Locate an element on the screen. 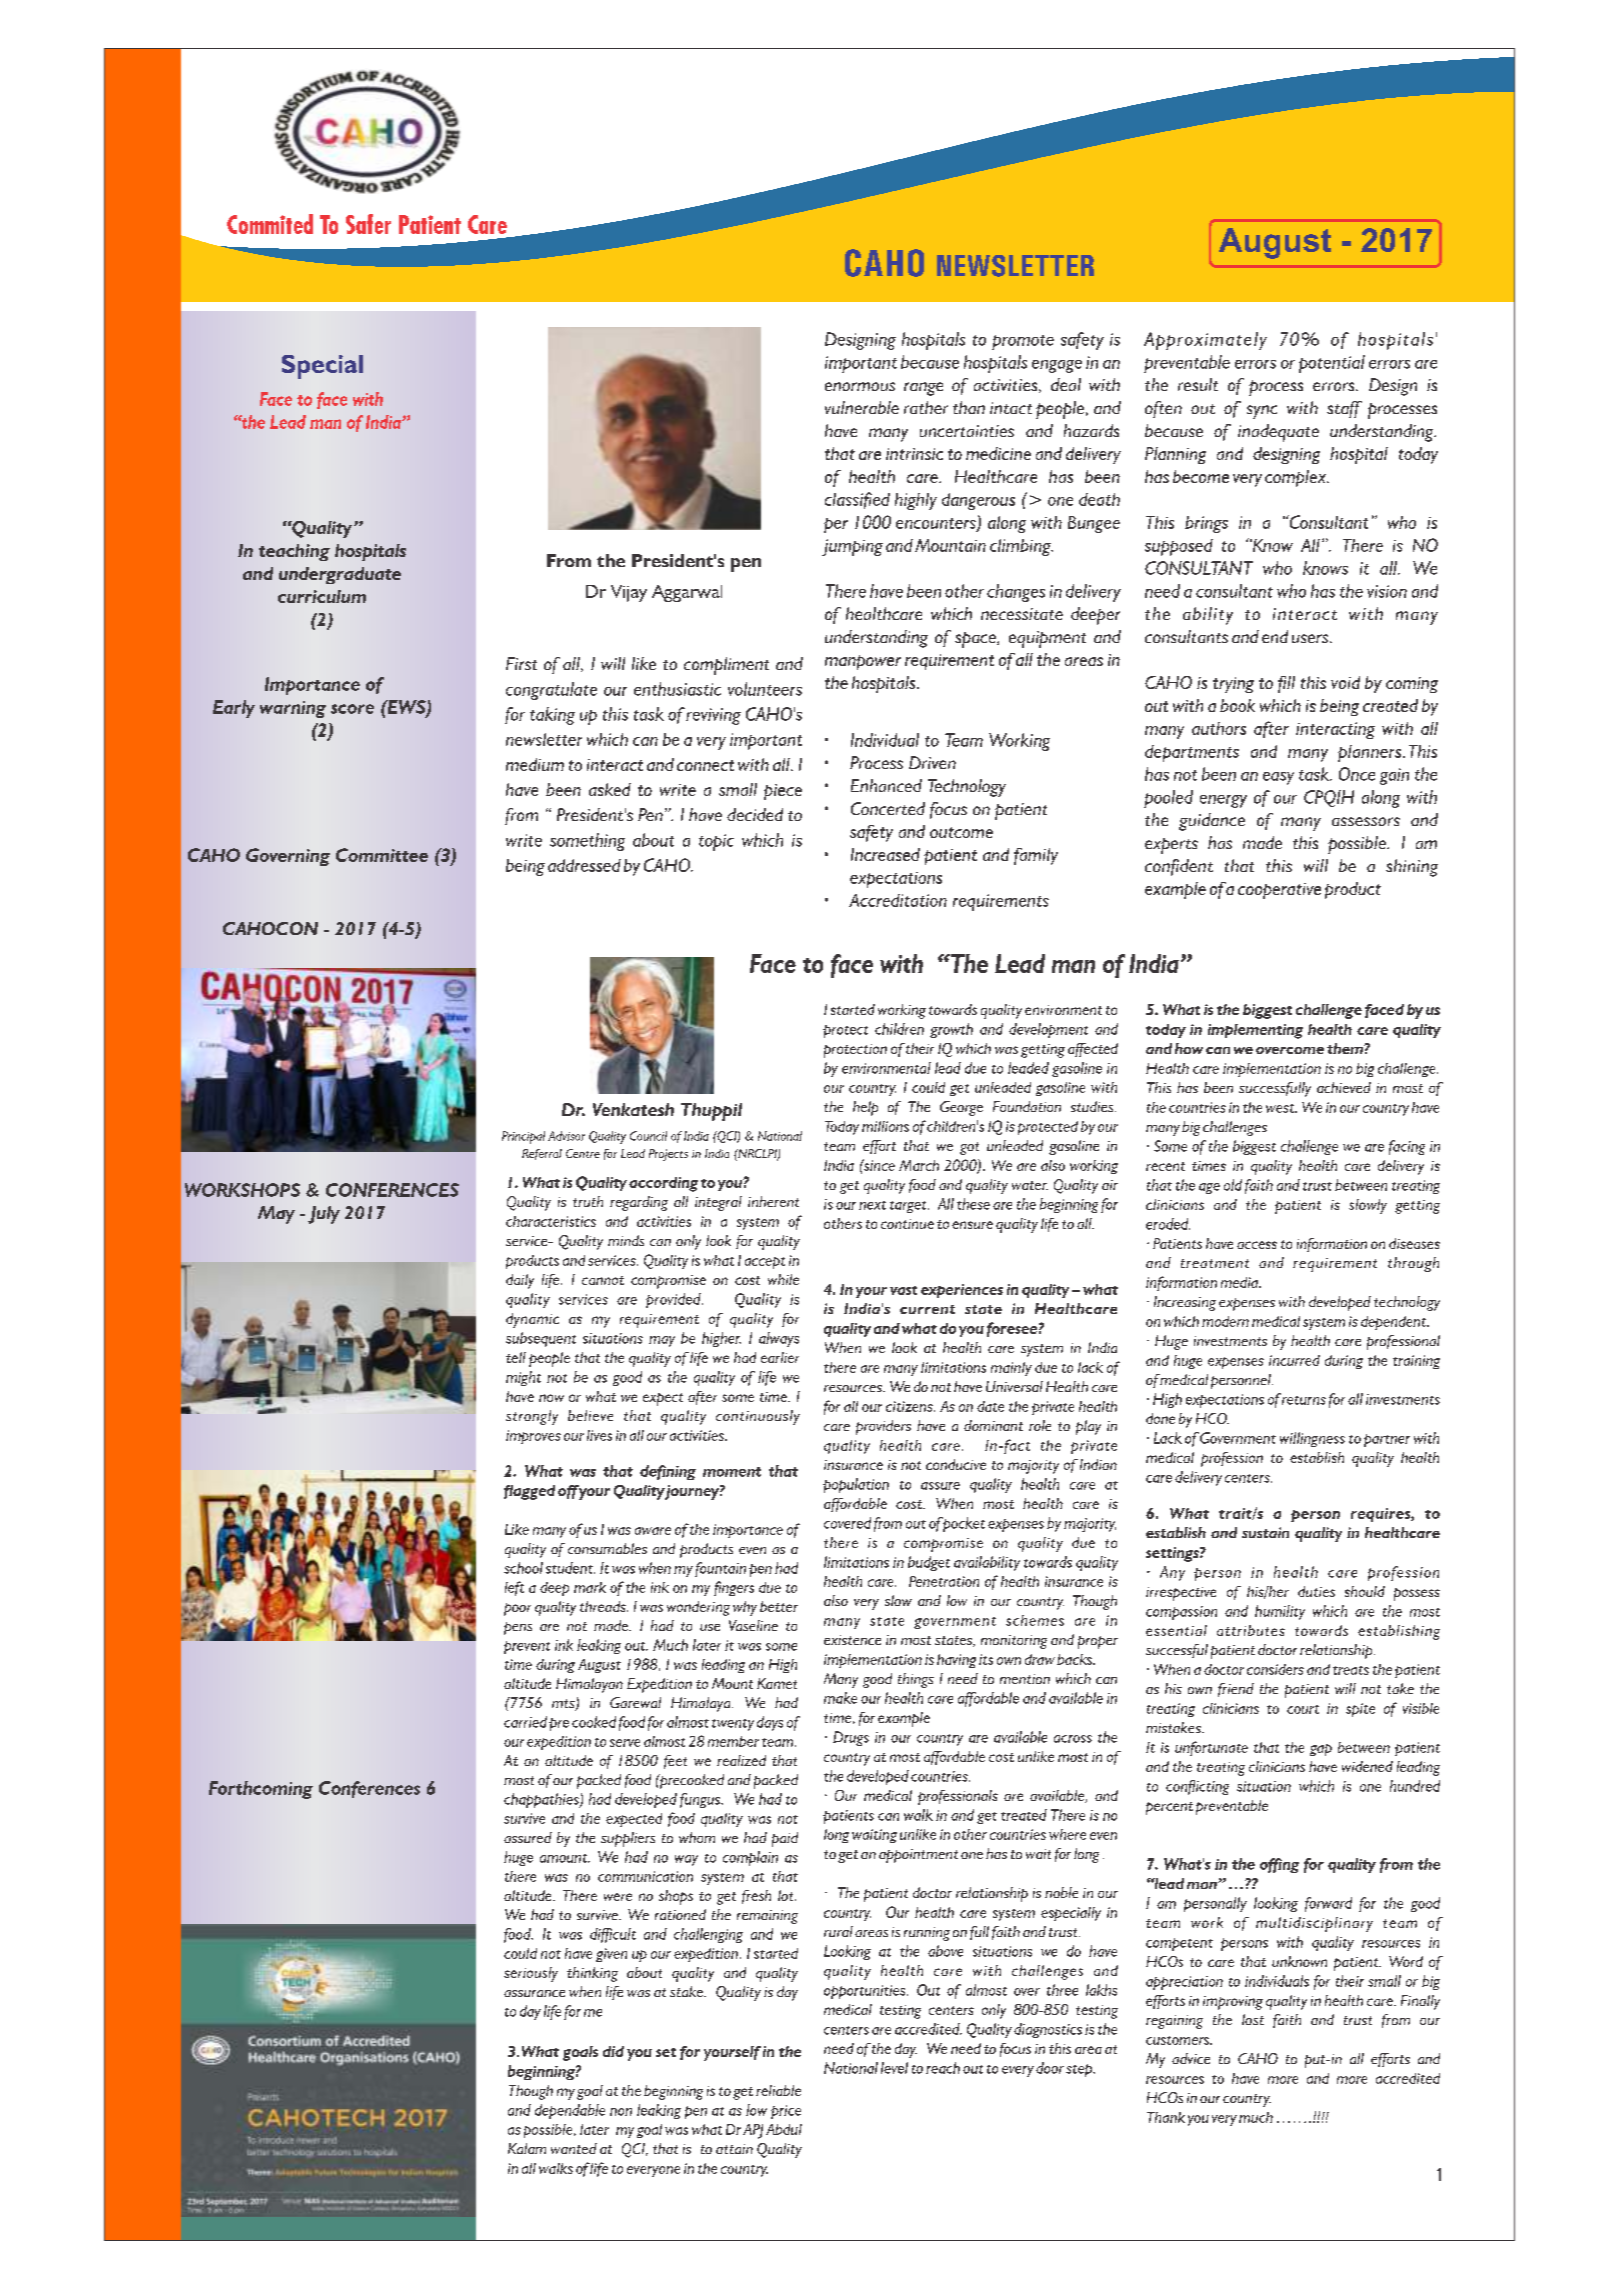 This screenshot has height=2289, width=1619. population is located at coordinates (856, 1485).
